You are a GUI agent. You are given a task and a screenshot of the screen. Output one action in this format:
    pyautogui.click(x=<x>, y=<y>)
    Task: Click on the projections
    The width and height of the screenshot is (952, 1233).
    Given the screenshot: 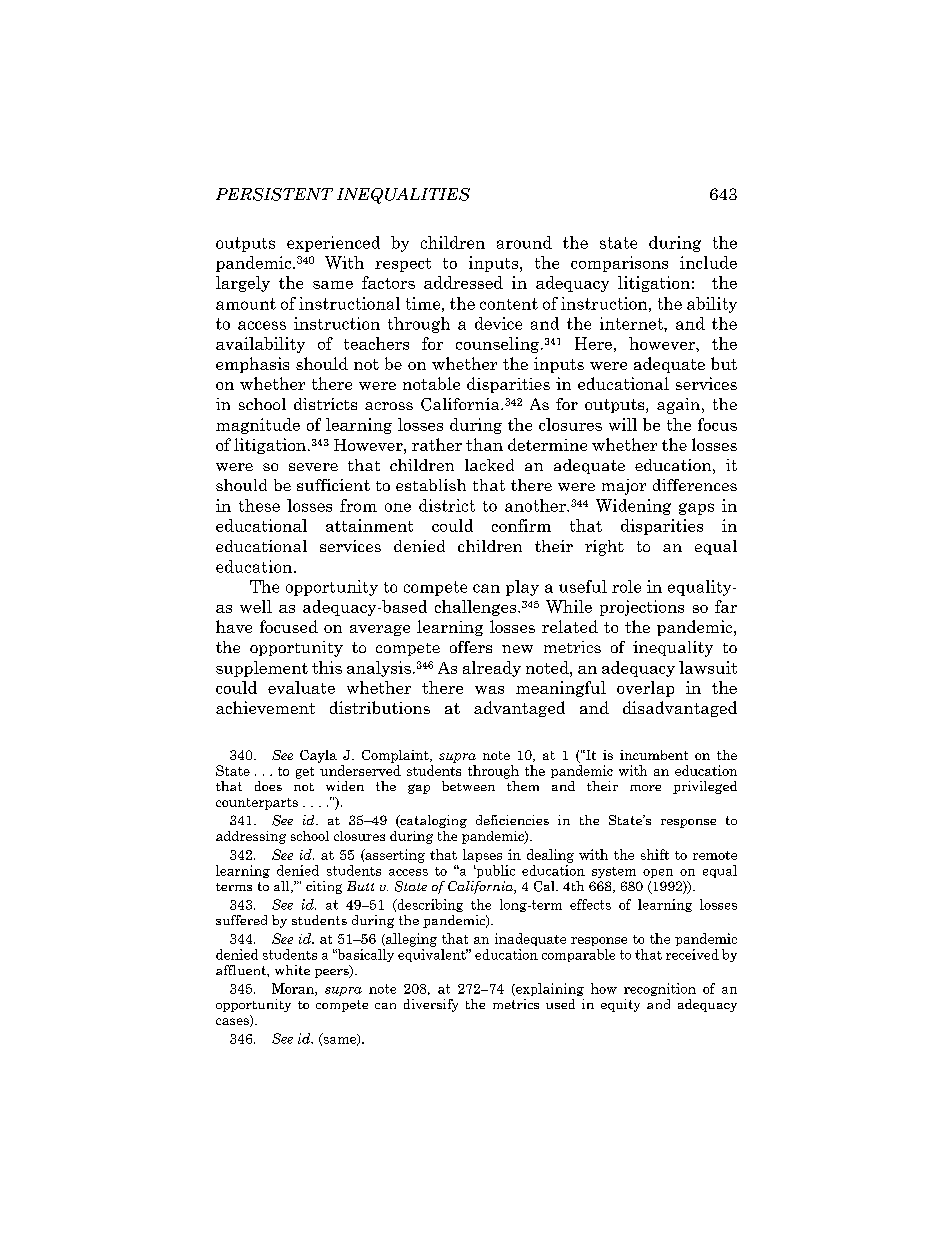 What is the action you would take?
    pyautogui.click(x=642, y=608)
